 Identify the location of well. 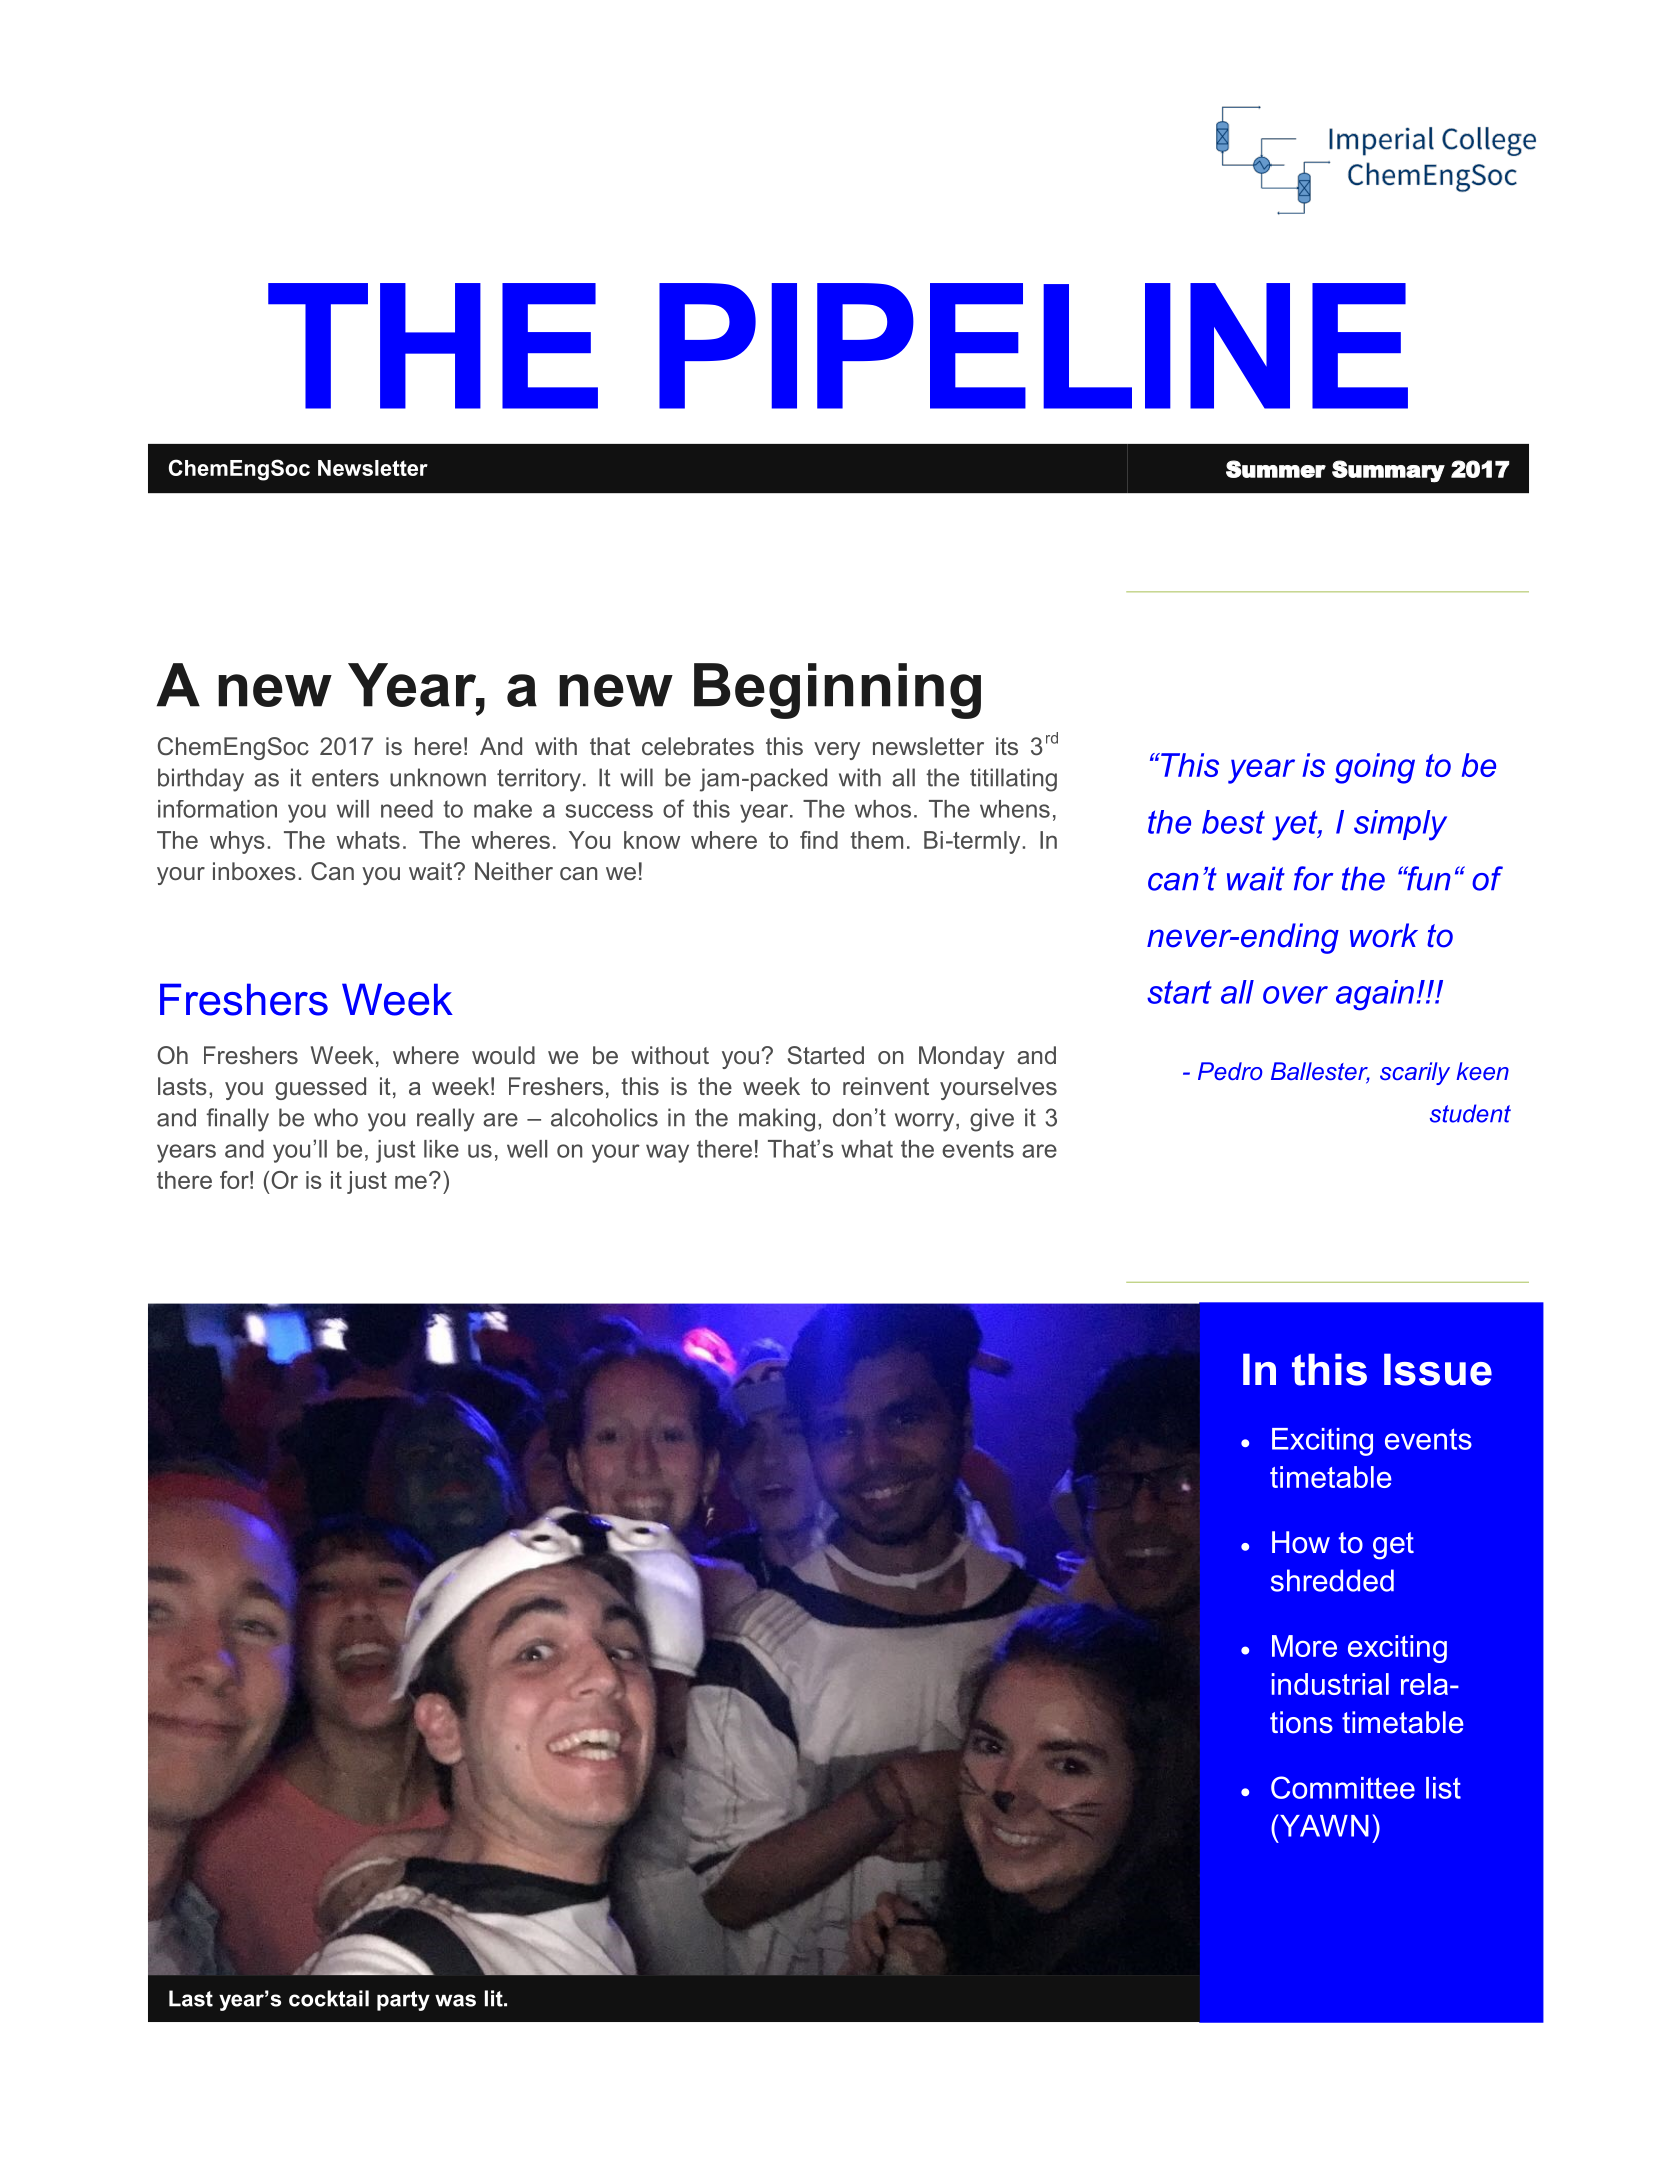
(527, 1149).
